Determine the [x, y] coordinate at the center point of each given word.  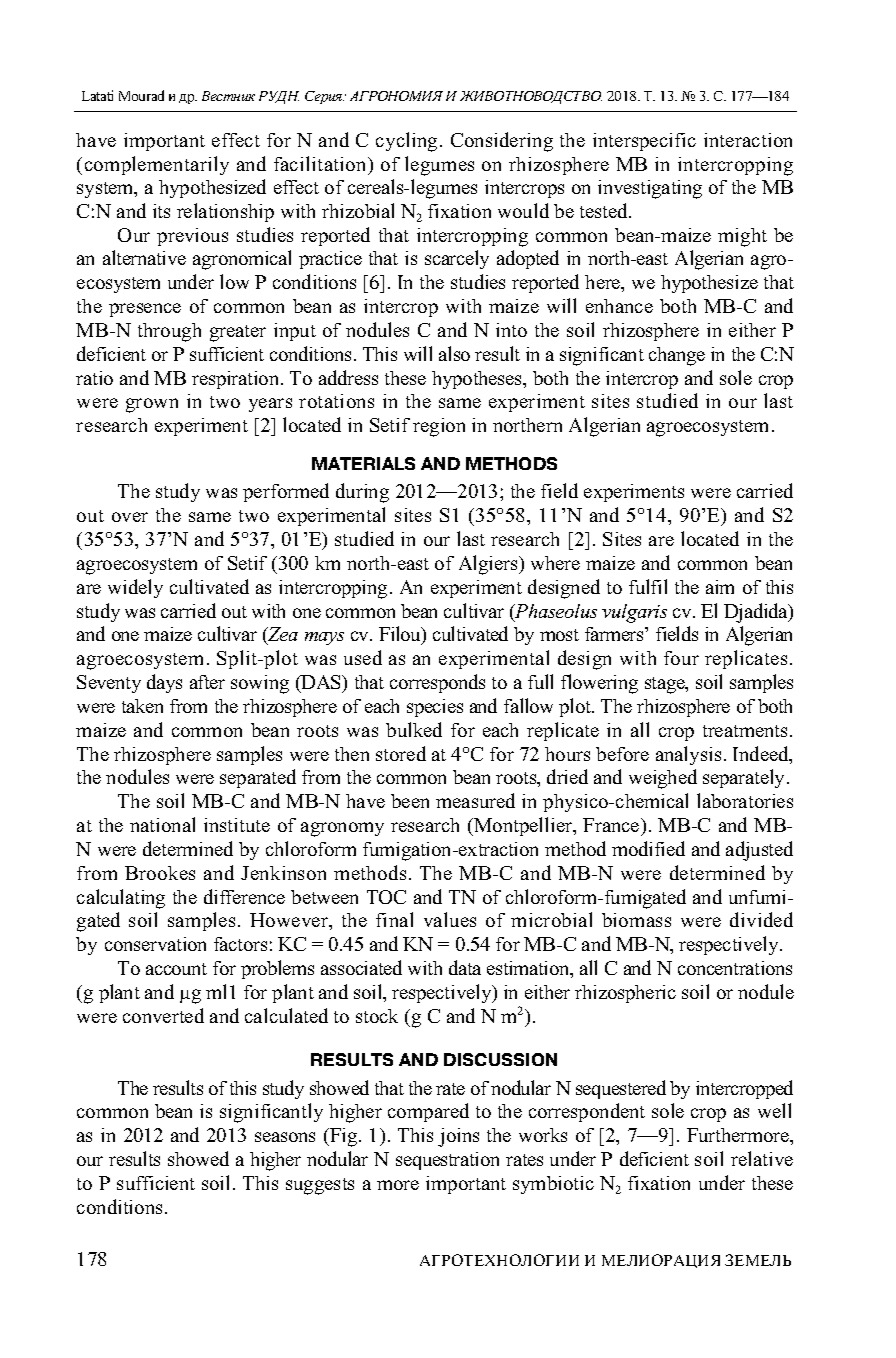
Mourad [141, 95]
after [207, 682]
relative [762, 1158]
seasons [285, 1137]
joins [458, 1137]
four [681, 658]
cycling [406, 142]
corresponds [437, 683]
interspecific [644, 142]
